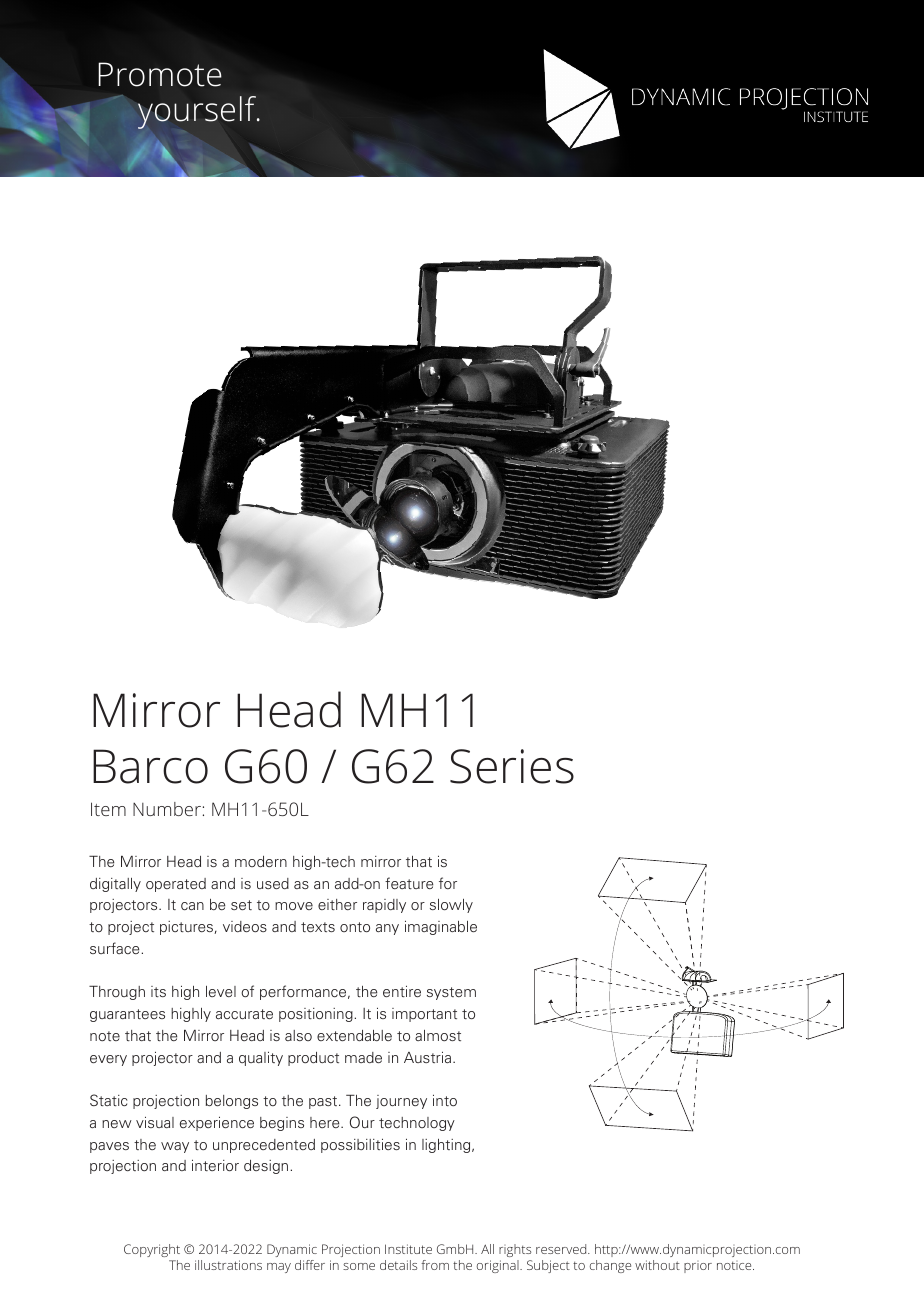  I want to click on Promote, so click(160, 74).
